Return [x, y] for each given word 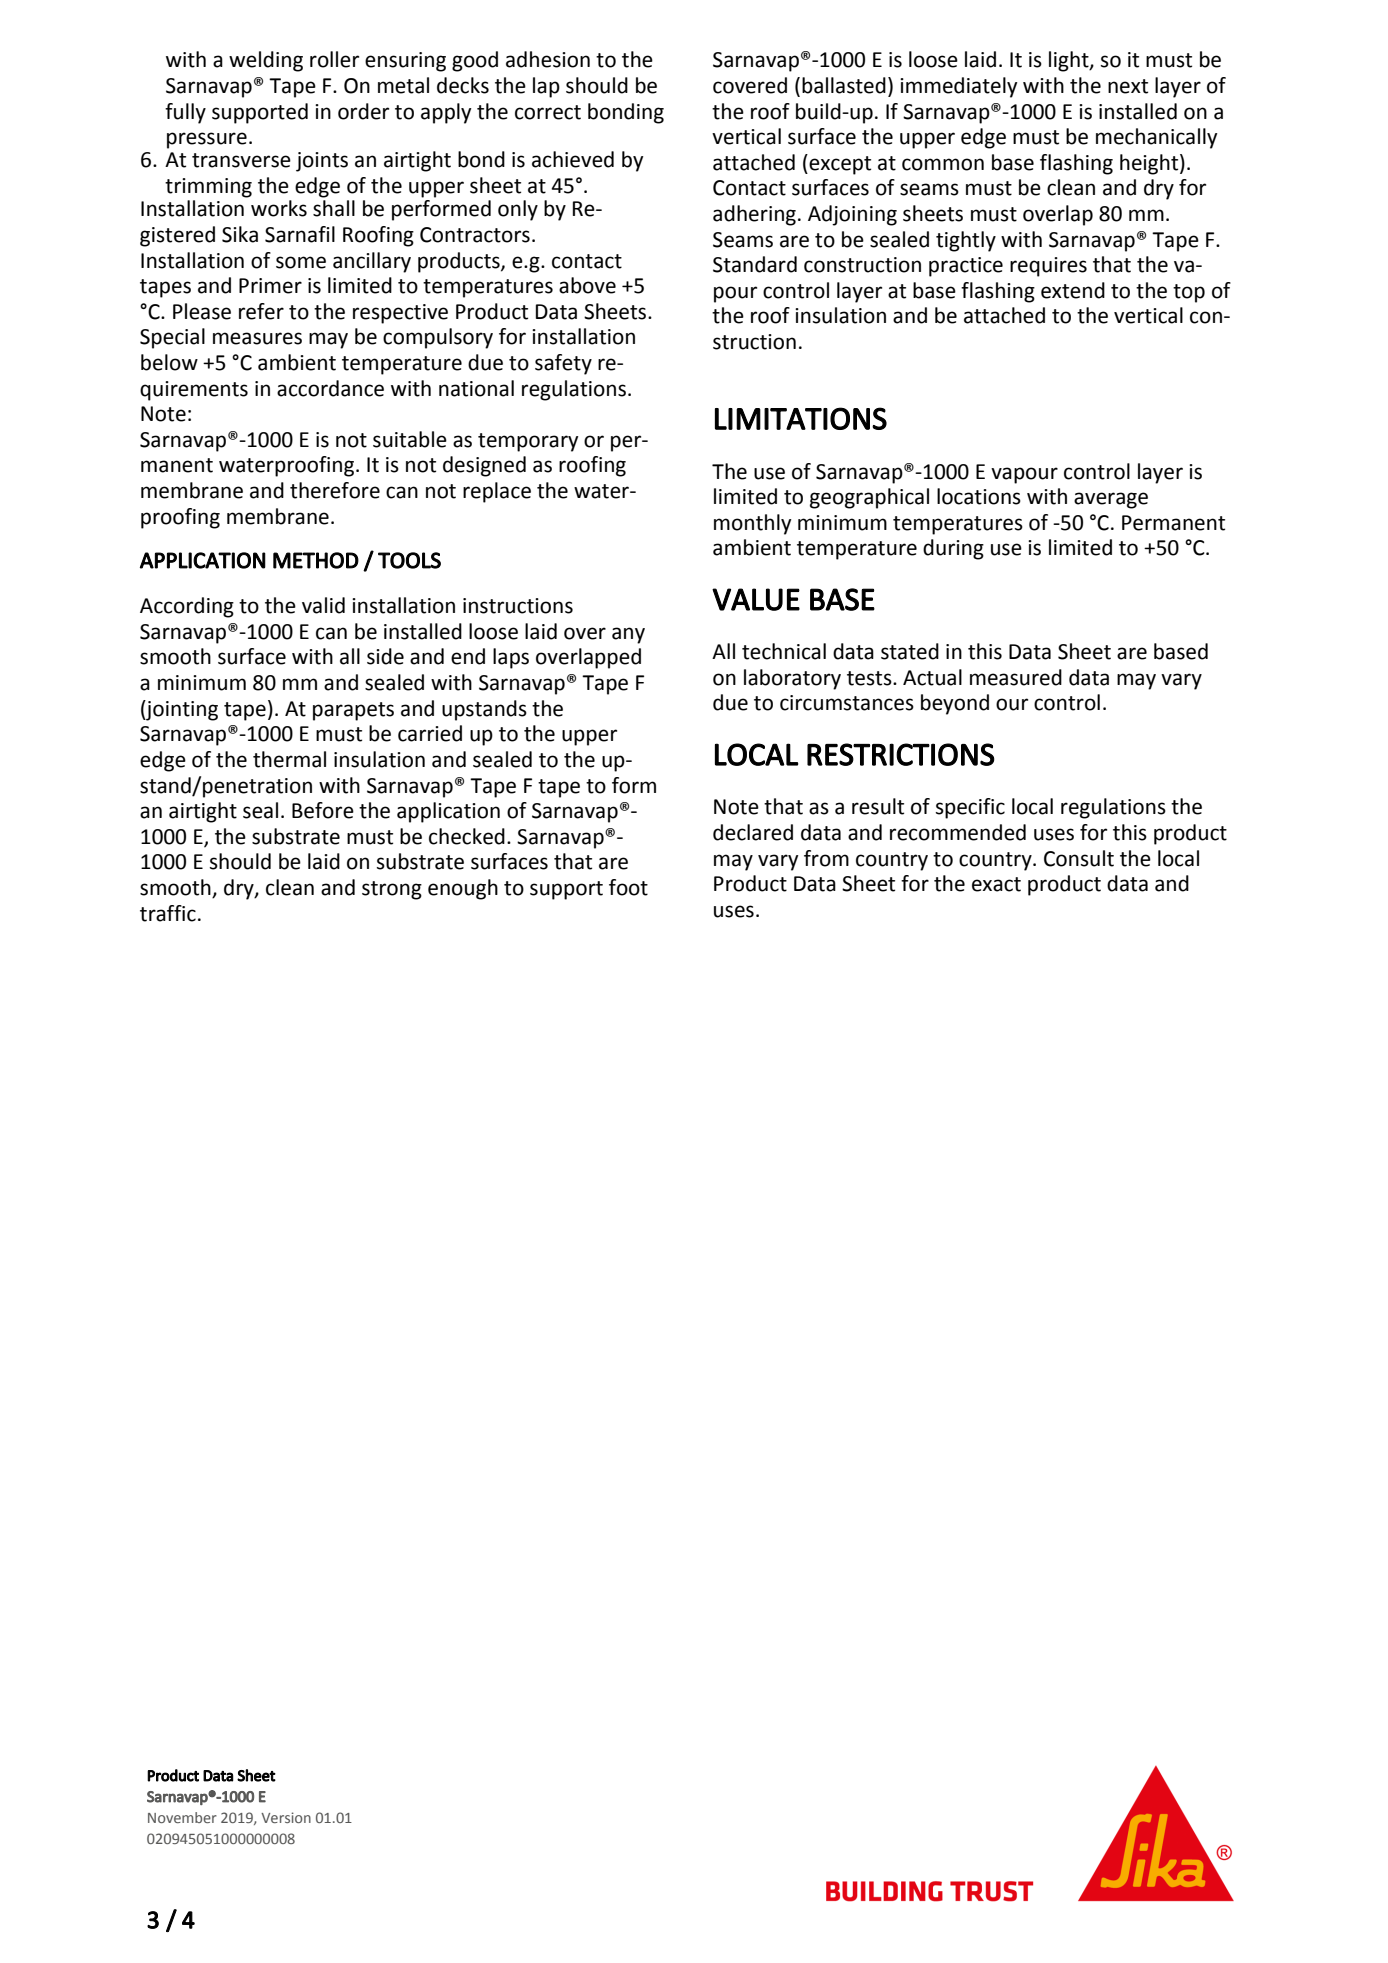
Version [286, 1817]
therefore [335, 490]
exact [996, 884]
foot [628, 887]
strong [392, 890]
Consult [1079, 858]
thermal [289, 759]
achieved [573, 159]
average [1111, 500]
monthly [752, 524]
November [182, 1817]
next [1128, 86]
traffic [168, 913]
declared [753, 832]
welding [266, 61]
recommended [958, 832]
